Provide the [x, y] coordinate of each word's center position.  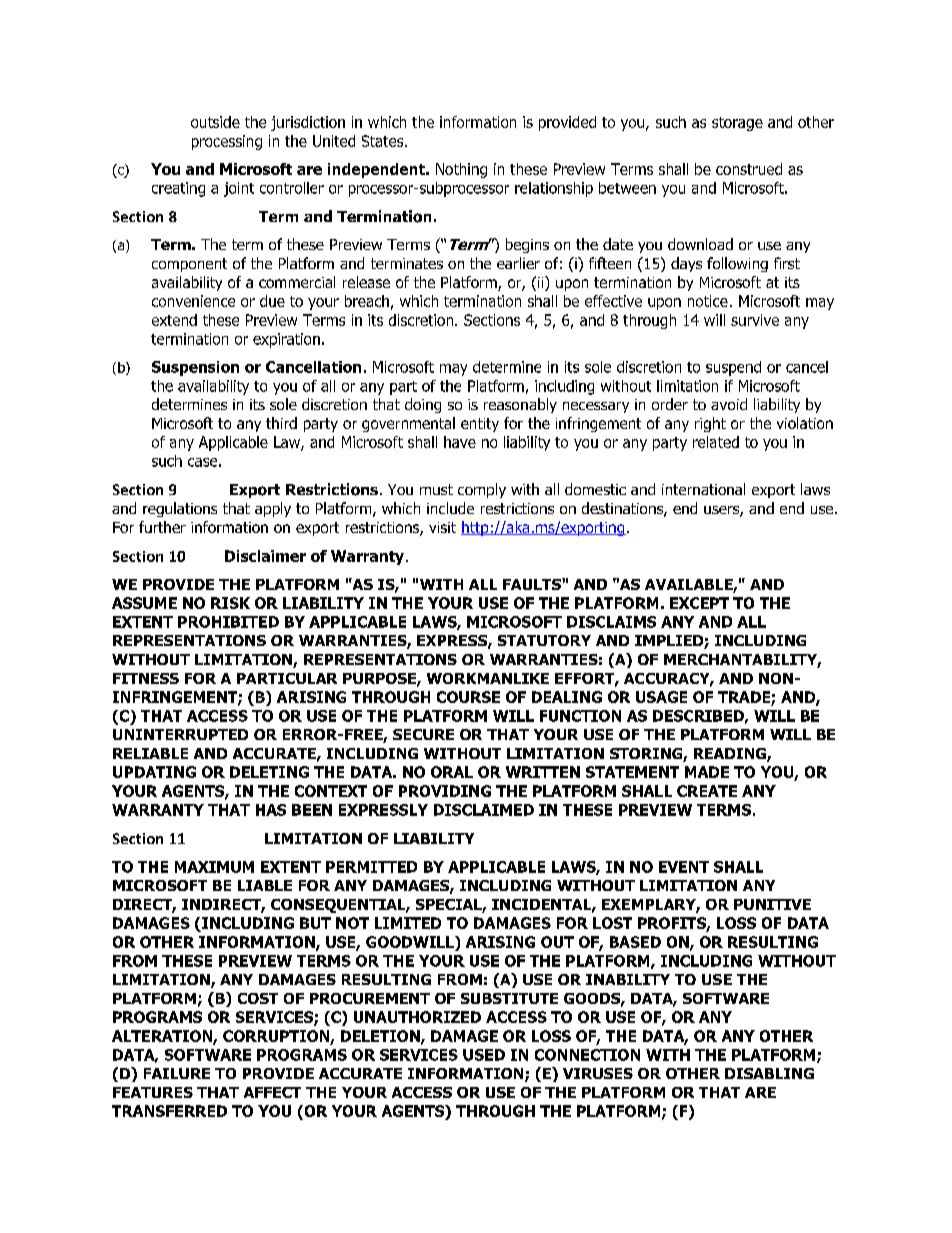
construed [749, 169]
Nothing [461, 170]
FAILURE [177, 1073]
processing [227, 142]
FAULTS [533, 584]
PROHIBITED [228, 622]
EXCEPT [699, 603]
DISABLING [769, 1073]
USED [484, 1055]
